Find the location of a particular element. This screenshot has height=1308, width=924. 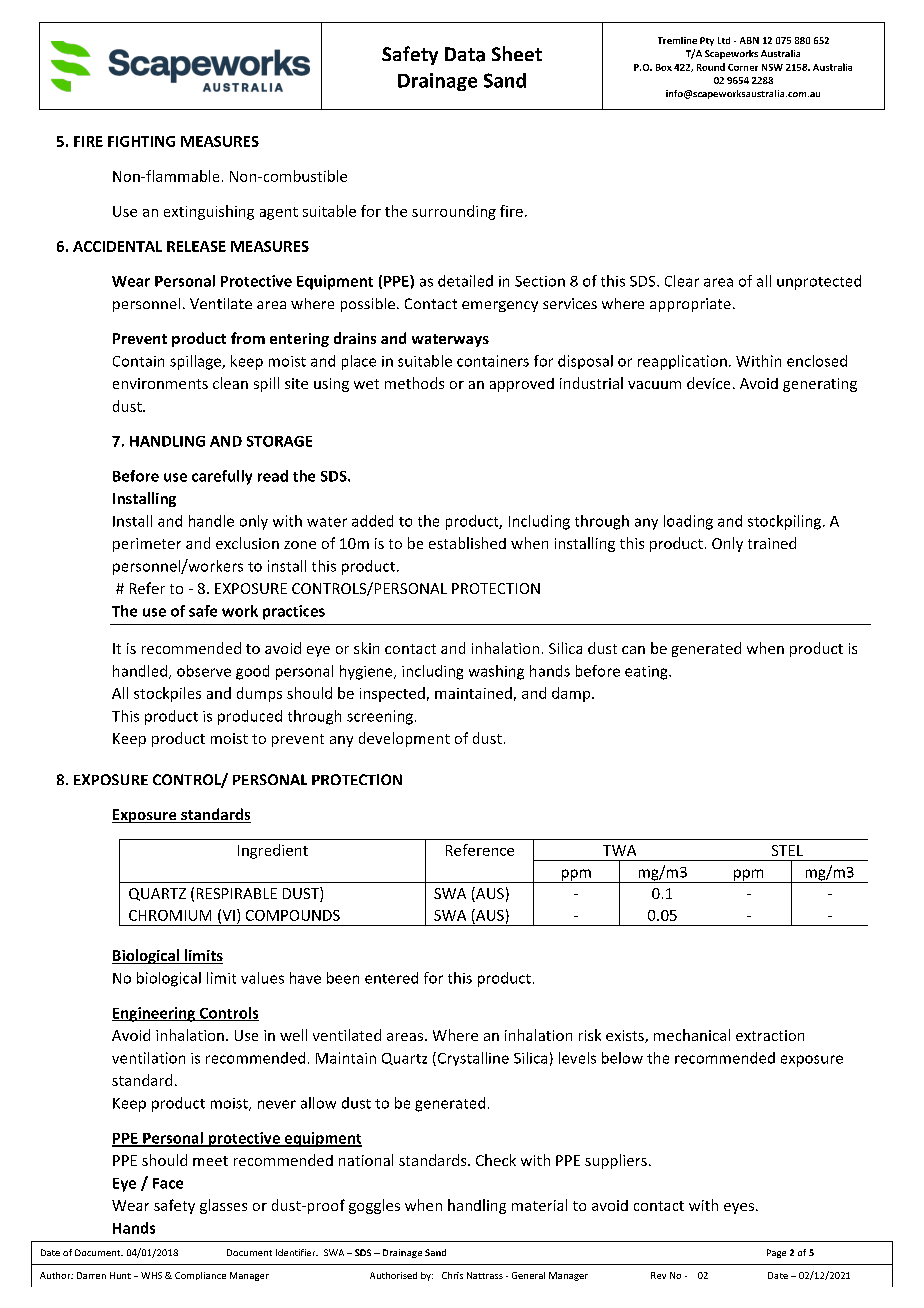

CHROMIUM is located at coordinates (170, 915).
